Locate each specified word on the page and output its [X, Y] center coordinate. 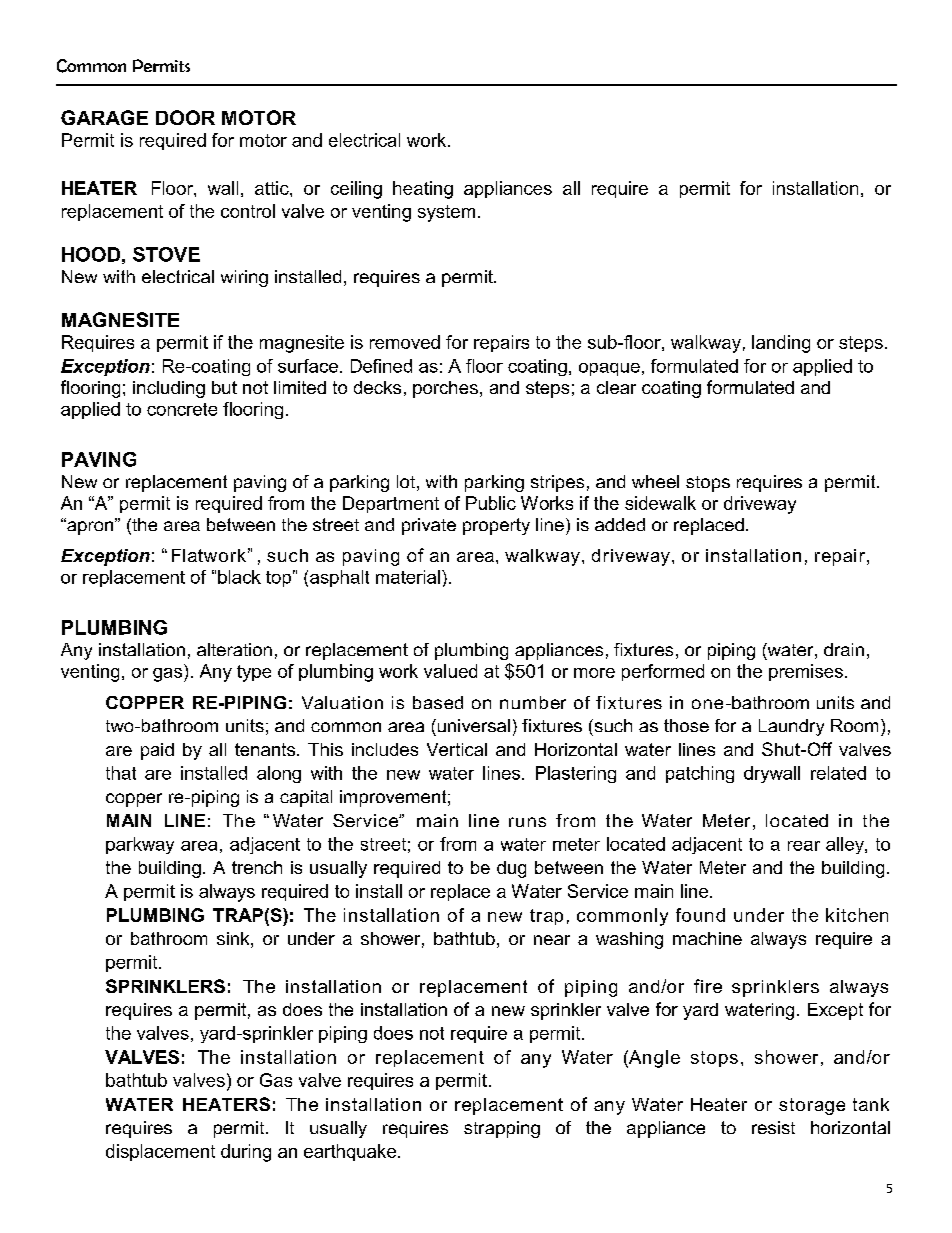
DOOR [185, 117]
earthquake [350, 1152]
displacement [160, 1152]
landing [781, 344]
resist [773, 1127]
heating [423, 190]
